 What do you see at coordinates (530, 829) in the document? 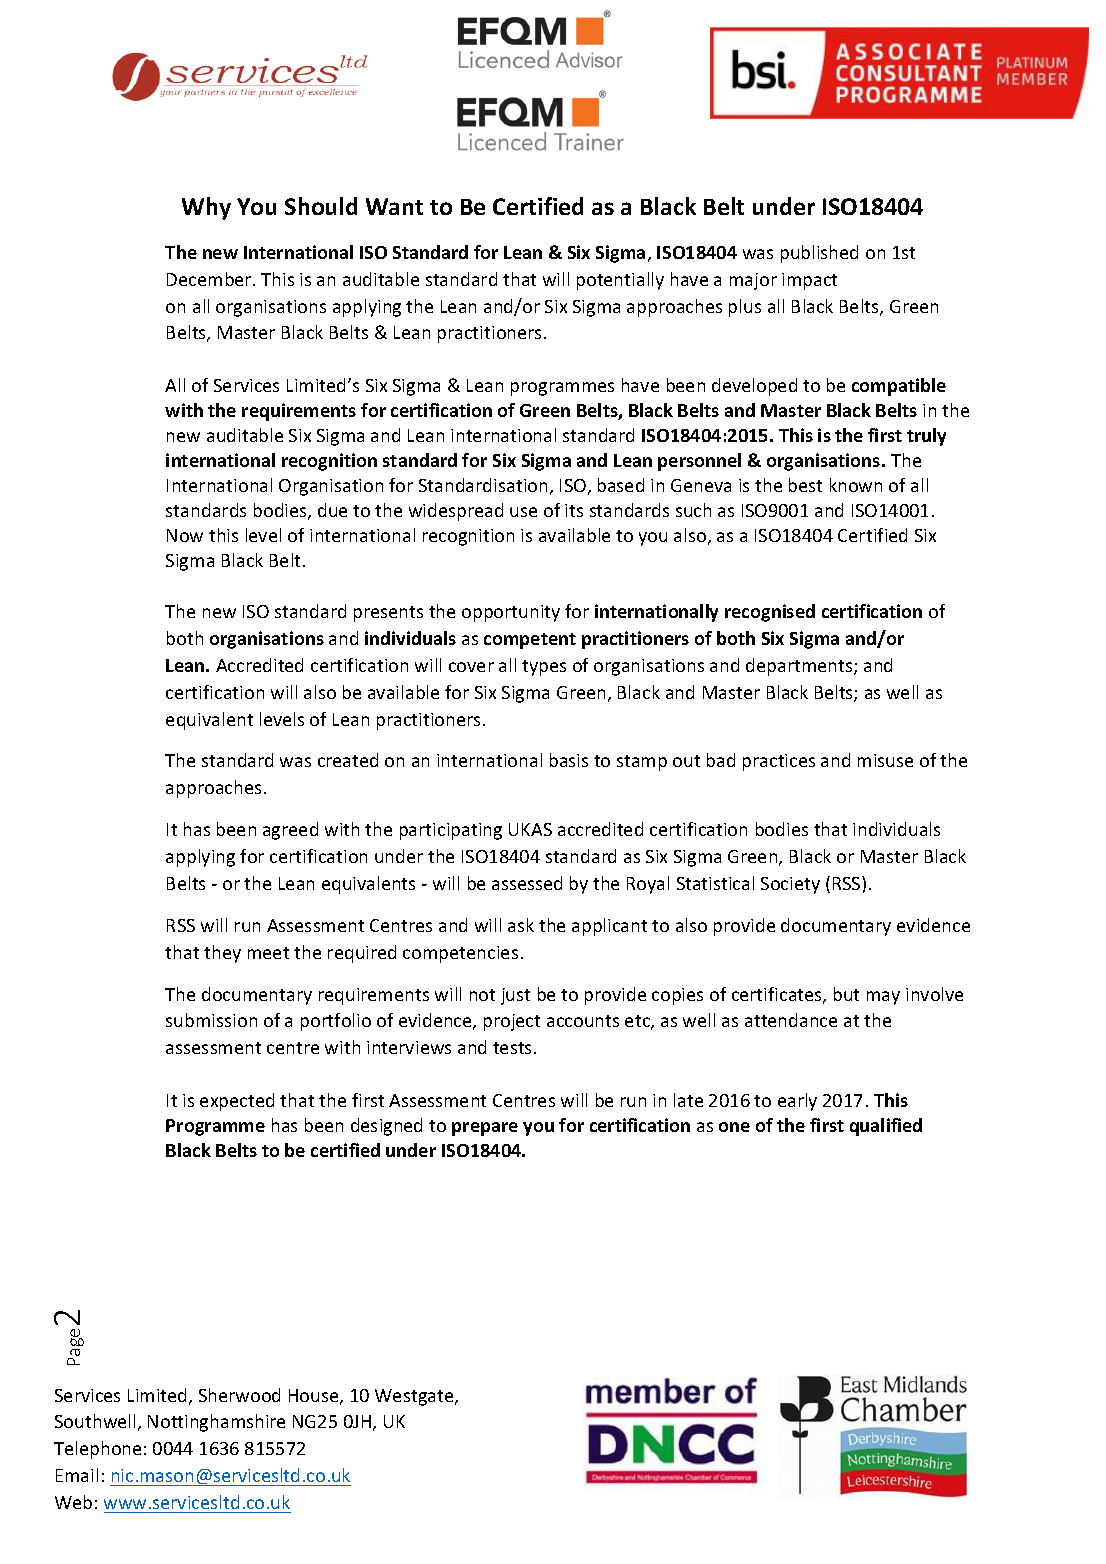
I see `UKAS` at bounding box center [530, 829].
